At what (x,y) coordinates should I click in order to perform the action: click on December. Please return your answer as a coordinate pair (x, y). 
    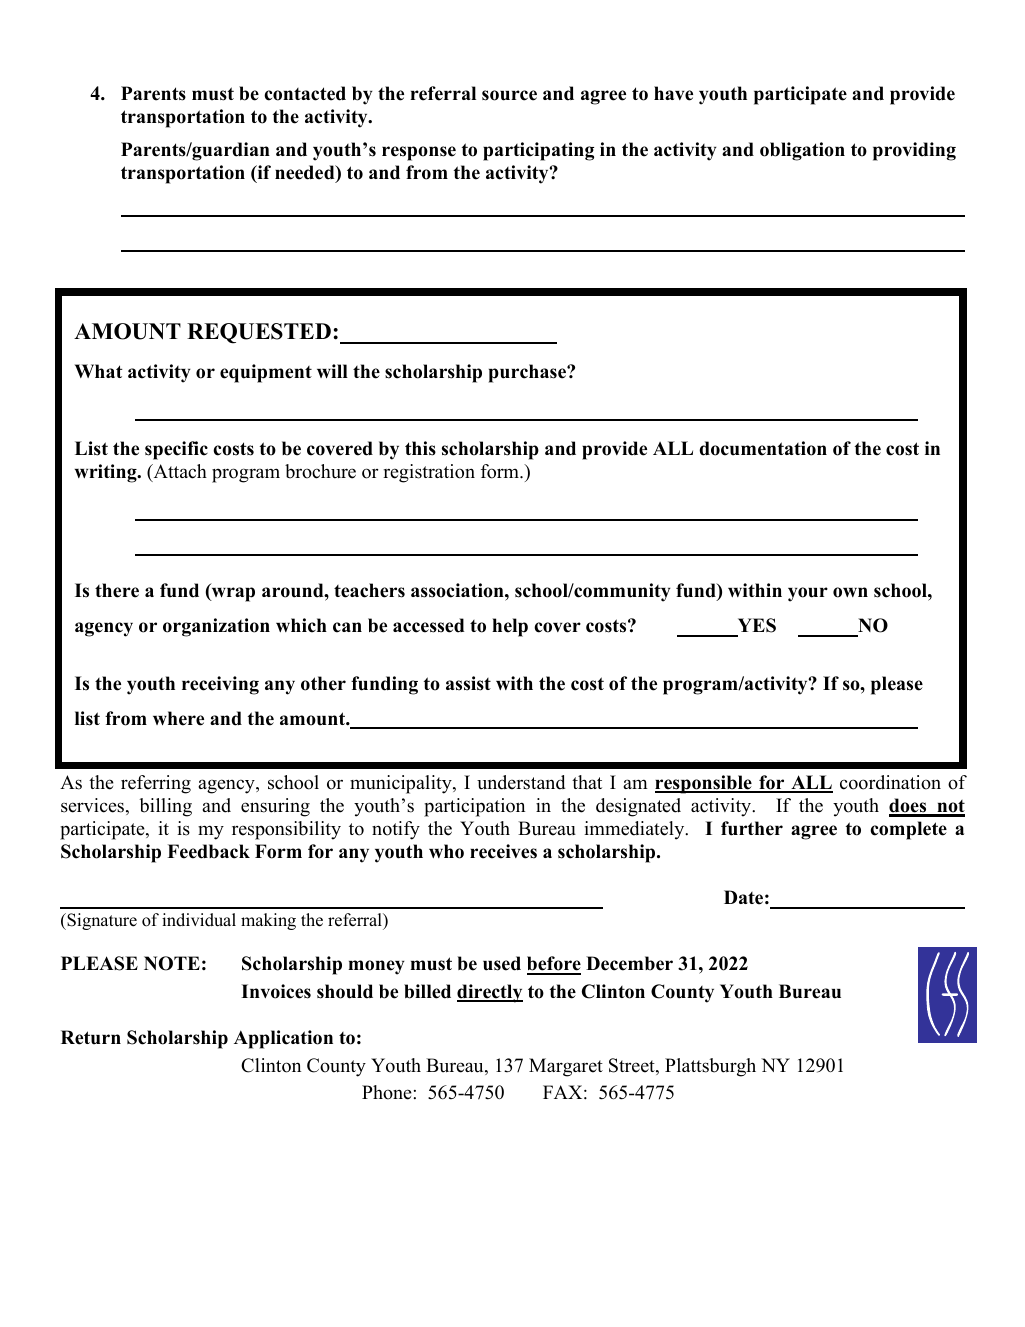
    Looking at the image, I should click on (629, 963).
